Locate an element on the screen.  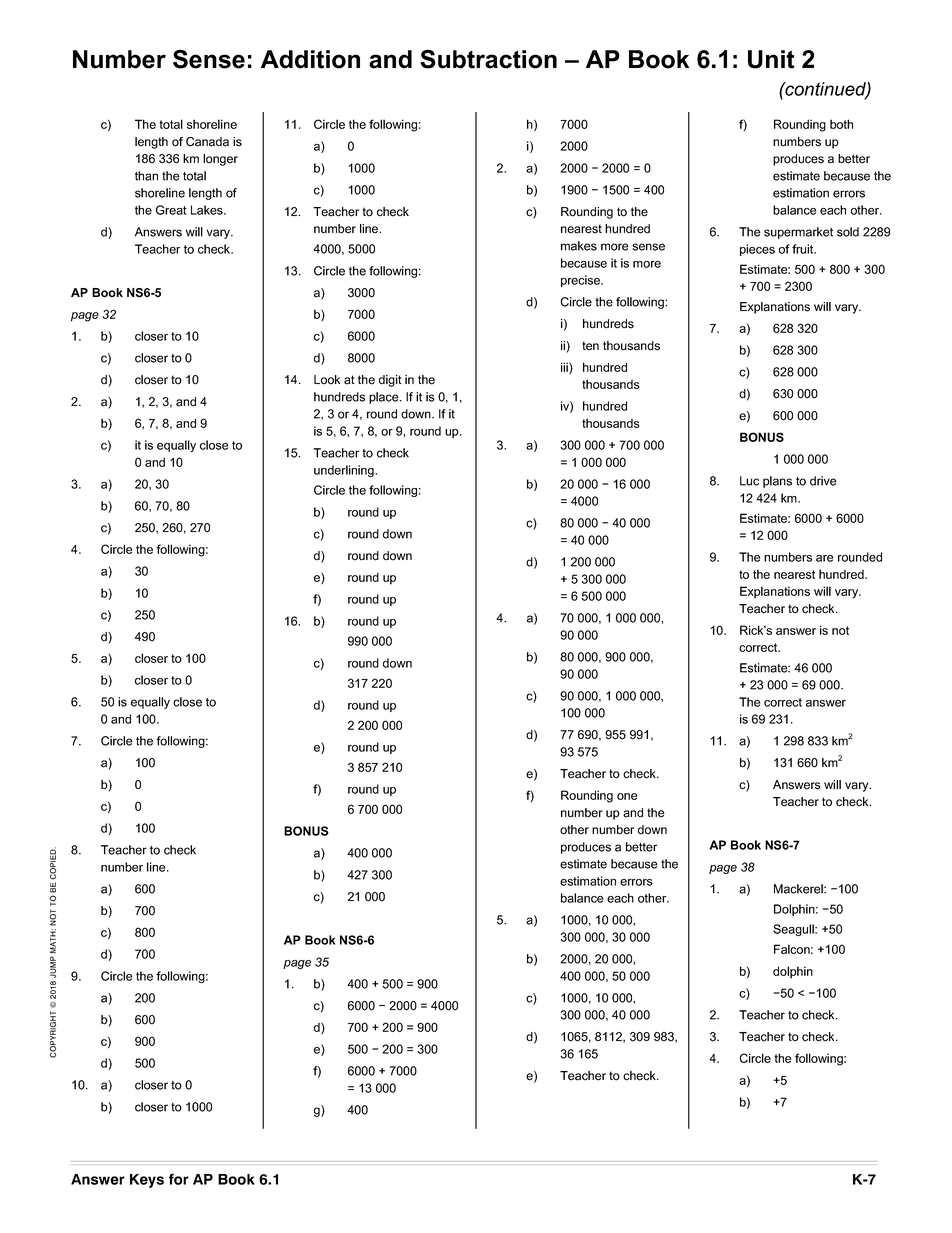
Canada is located at coordinates (207, 142).
